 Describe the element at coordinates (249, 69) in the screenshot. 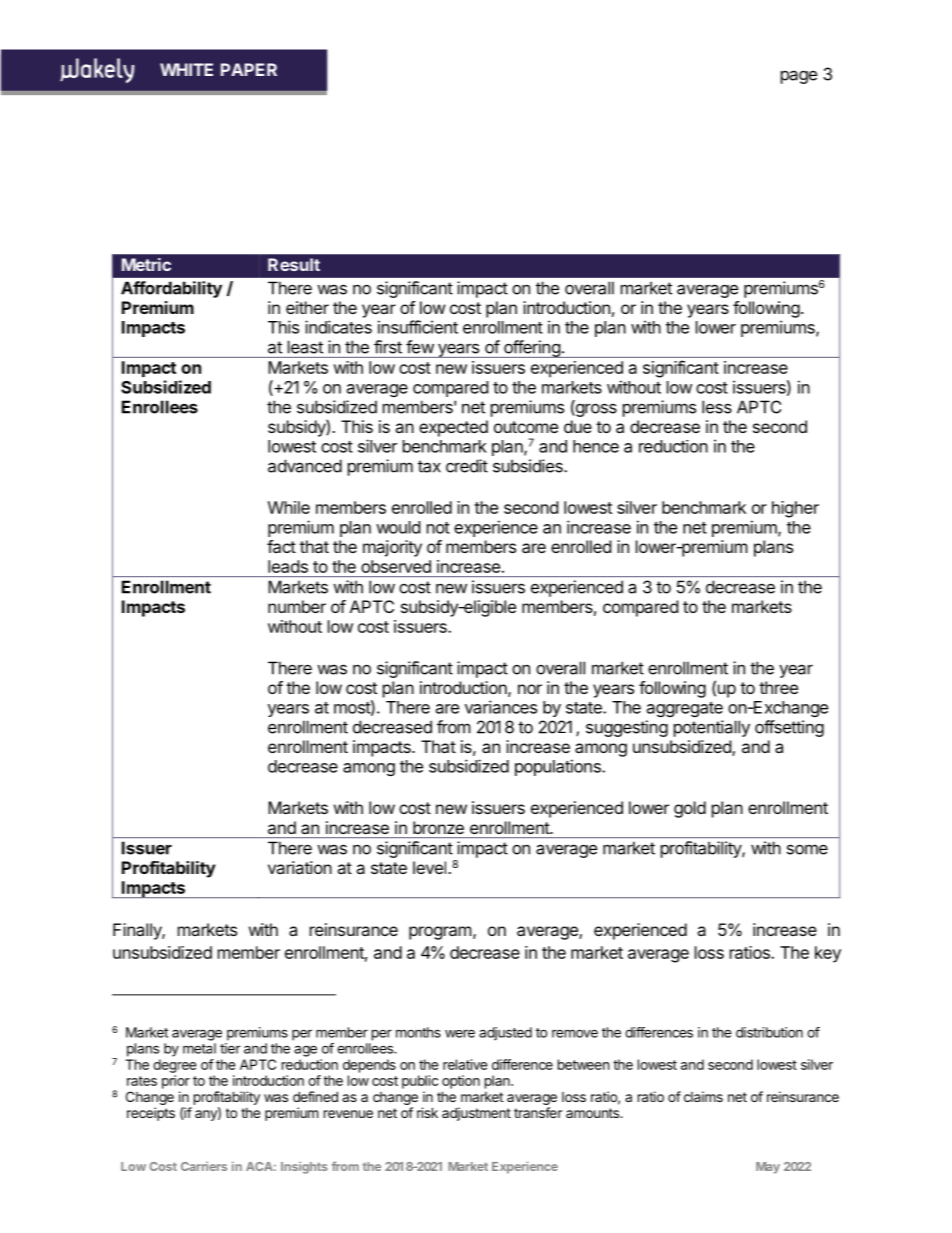

I see `PAPER` at that location.
